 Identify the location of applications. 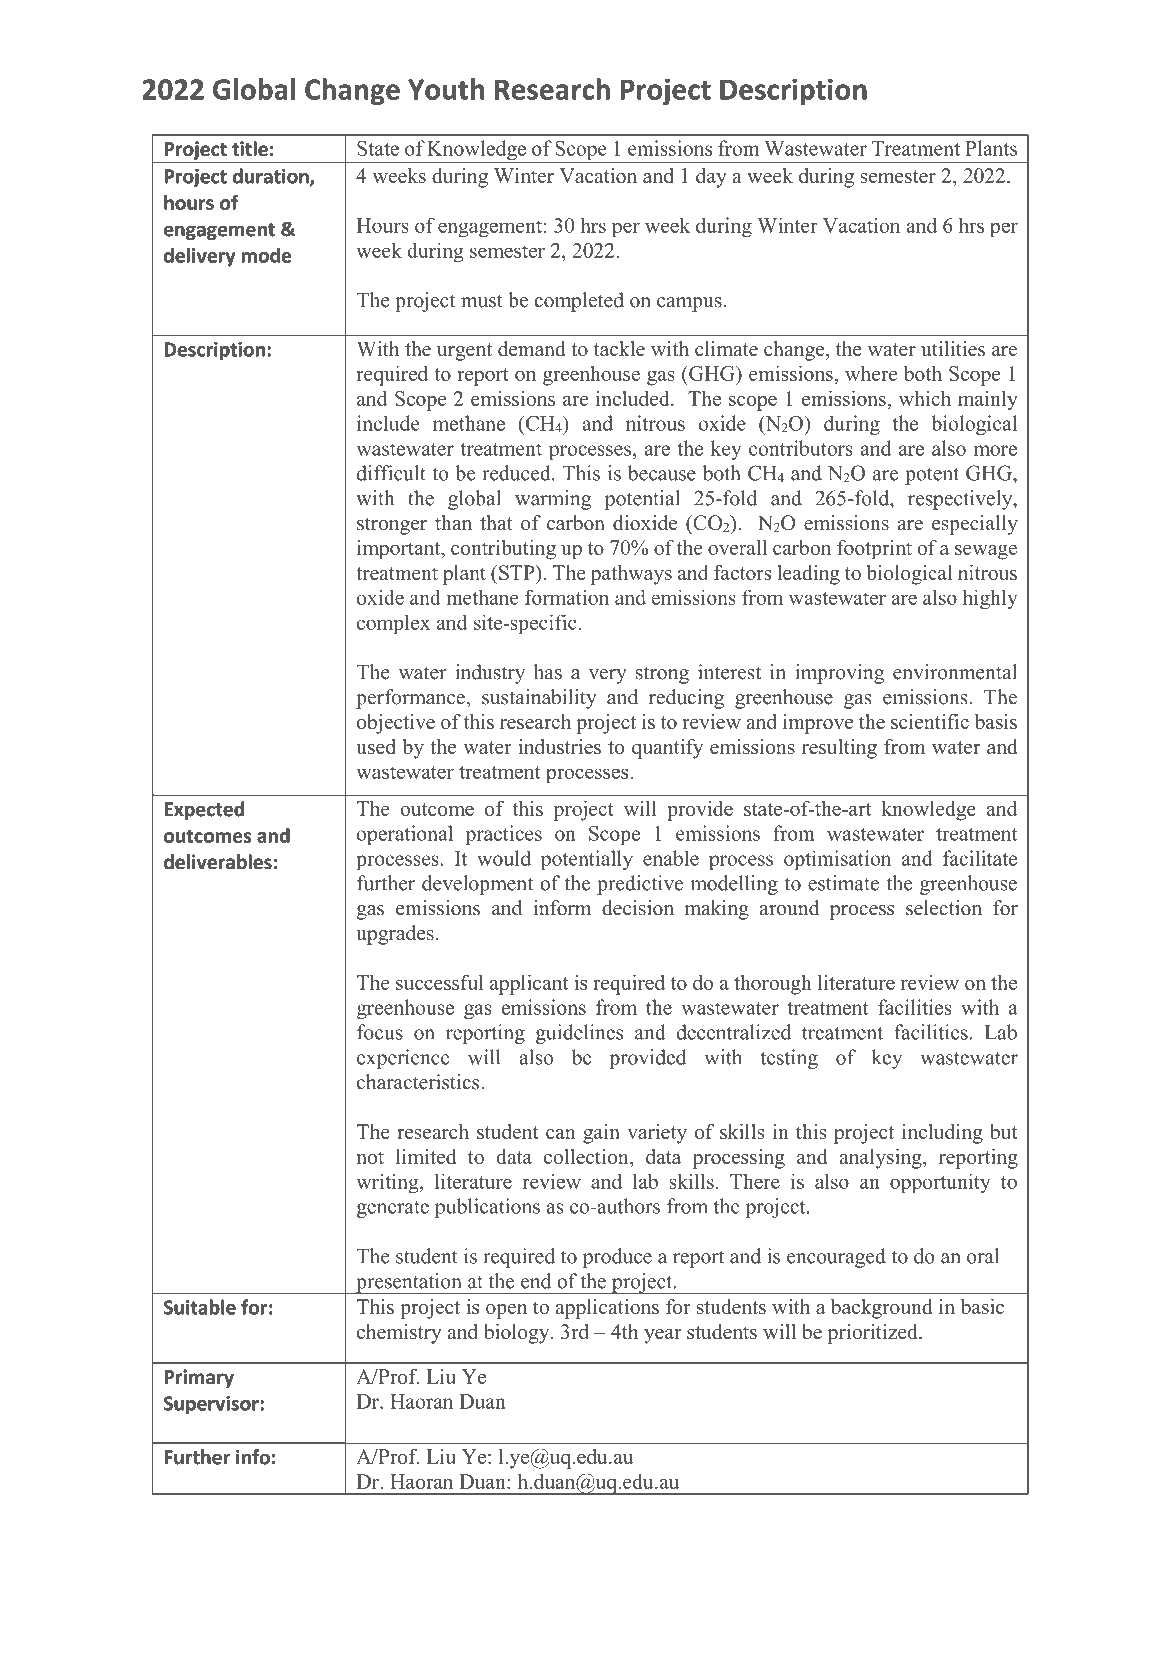
(607, 1309).
